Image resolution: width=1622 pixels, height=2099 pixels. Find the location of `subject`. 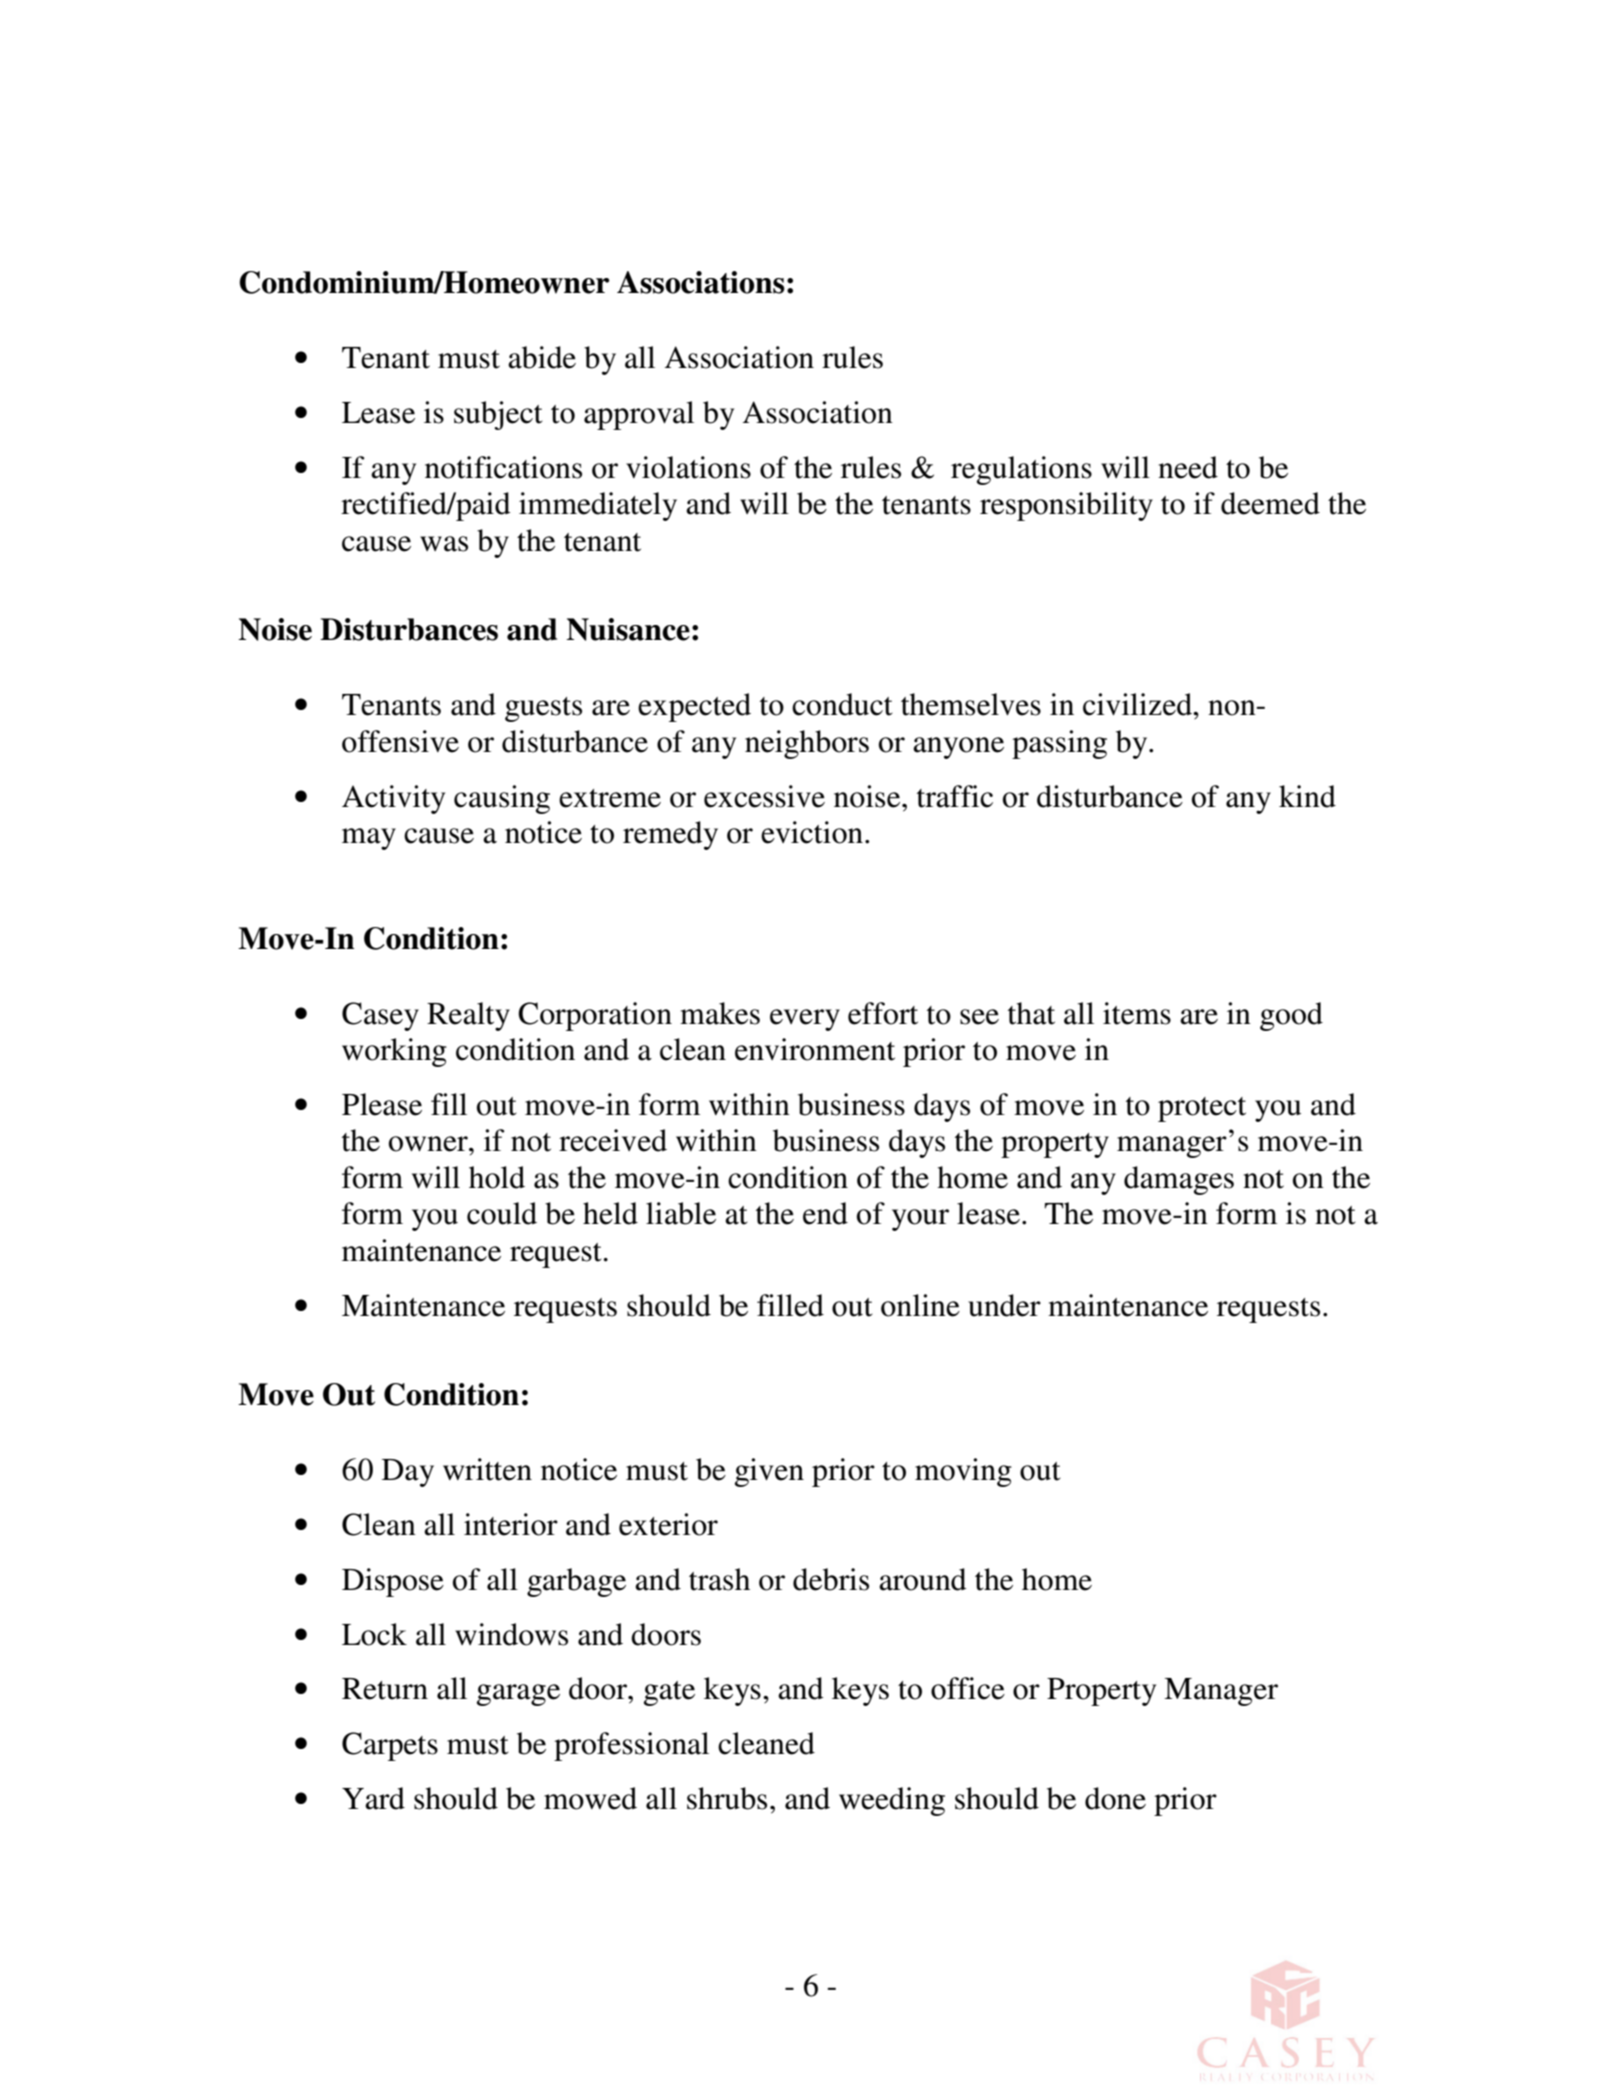

subject is located at coordinates (498, 415).
